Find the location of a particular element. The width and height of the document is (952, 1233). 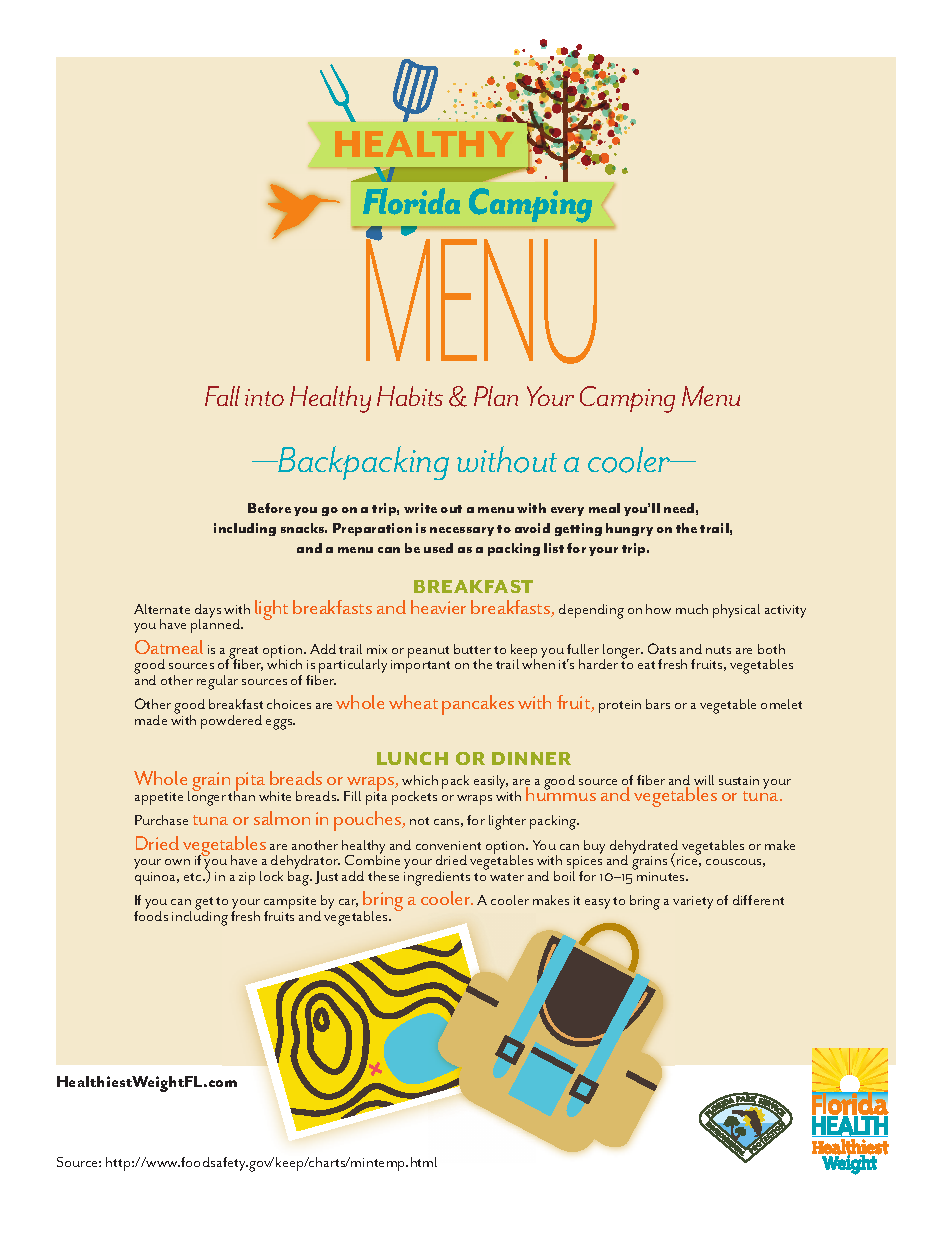

used is located at coordinates (438, 548).
